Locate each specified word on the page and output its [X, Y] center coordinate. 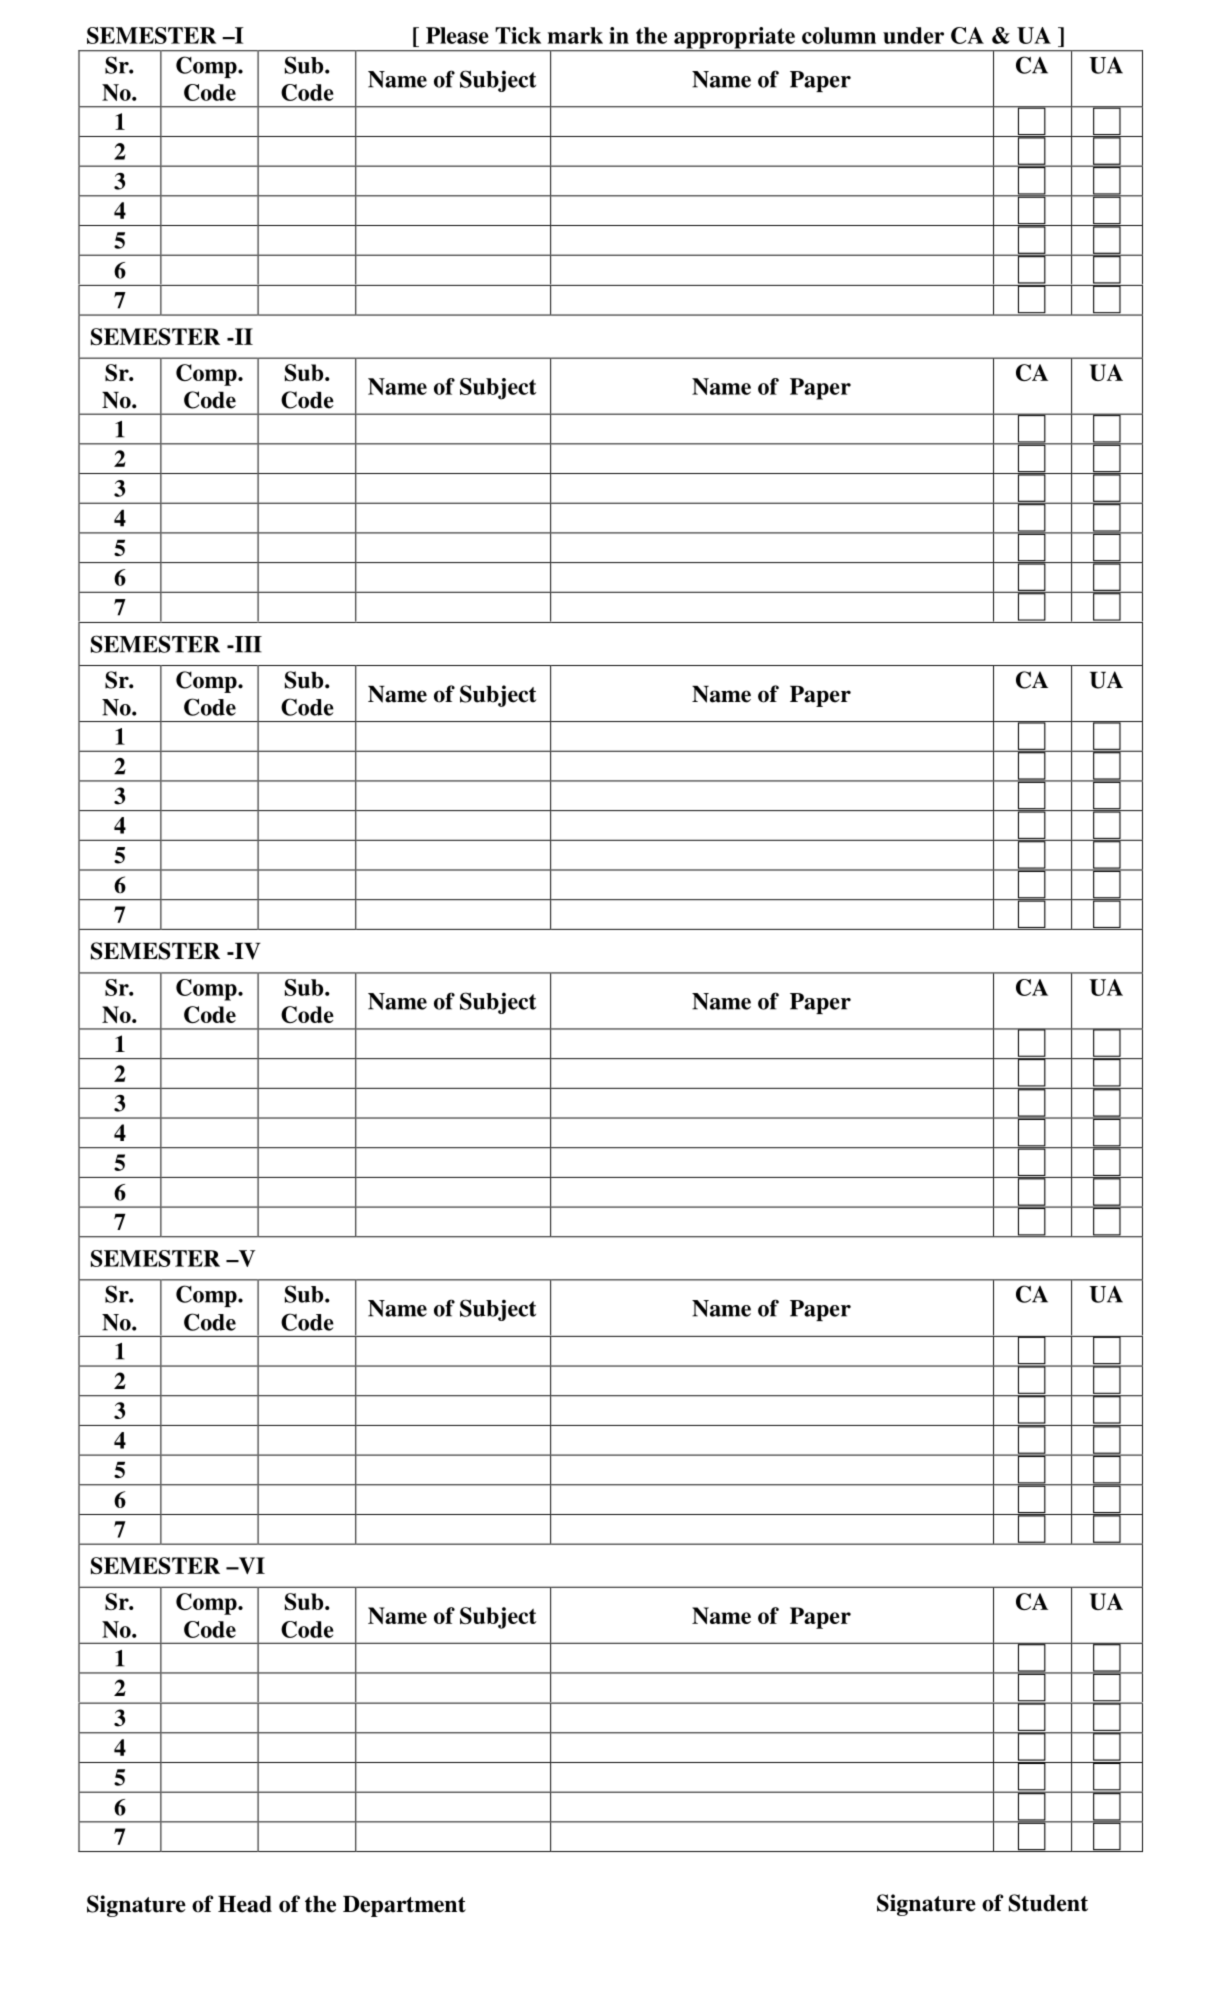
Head [245, 1904]
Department [404, 1906]
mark [575, 35]
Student [1048, 1903]
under [913, 35]
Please [457, 35]
